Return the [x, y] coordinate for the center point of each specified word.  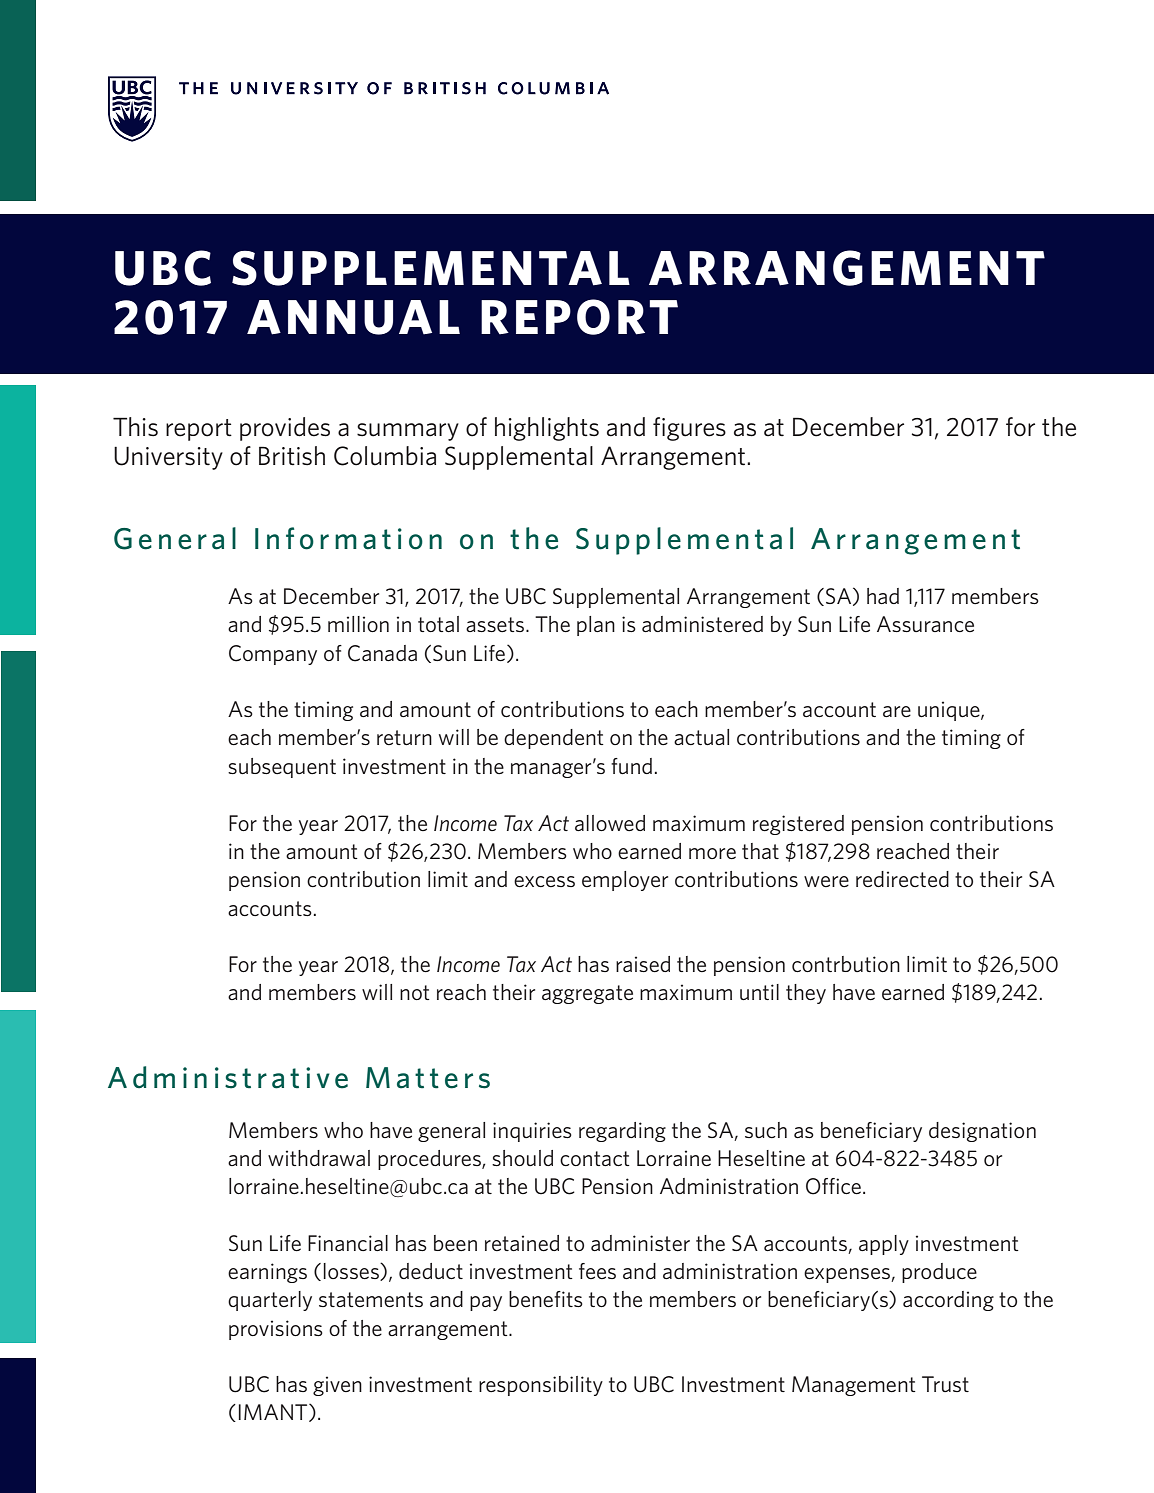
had [883, 596]
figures [689, 429]
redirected [902, 879]
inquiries [532, 1132]
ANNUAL [353, 317]
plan [596, 626]
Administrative [228, 1077]
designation [982, 1132]
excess [544, 882]
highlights [547, 429]
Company [273, 655]
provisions [276, 1330]
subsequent [282, 768]
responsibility [541, 1386]
